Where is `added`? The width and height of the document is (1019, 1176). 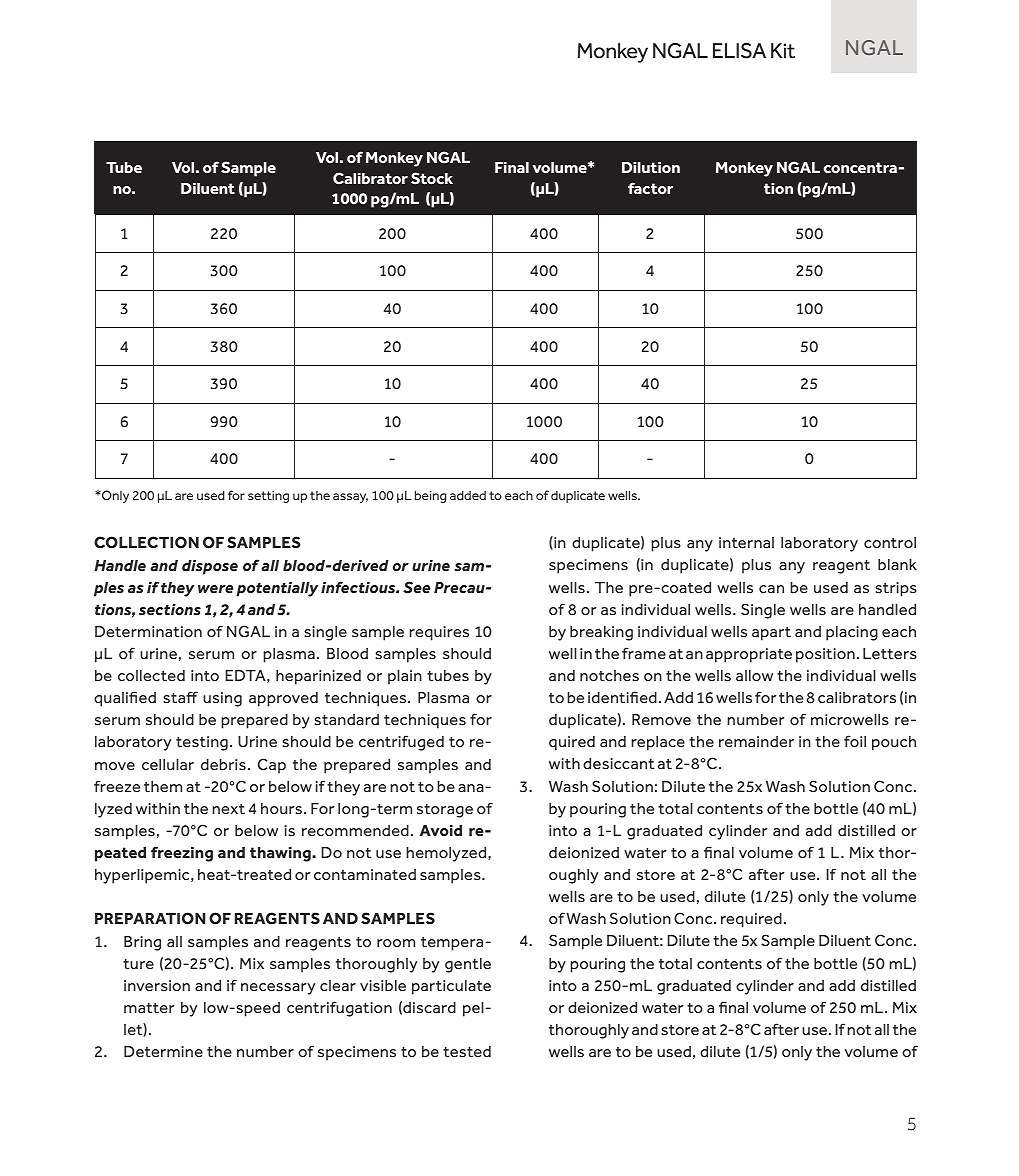
added is located at coordinates (468, 495).
